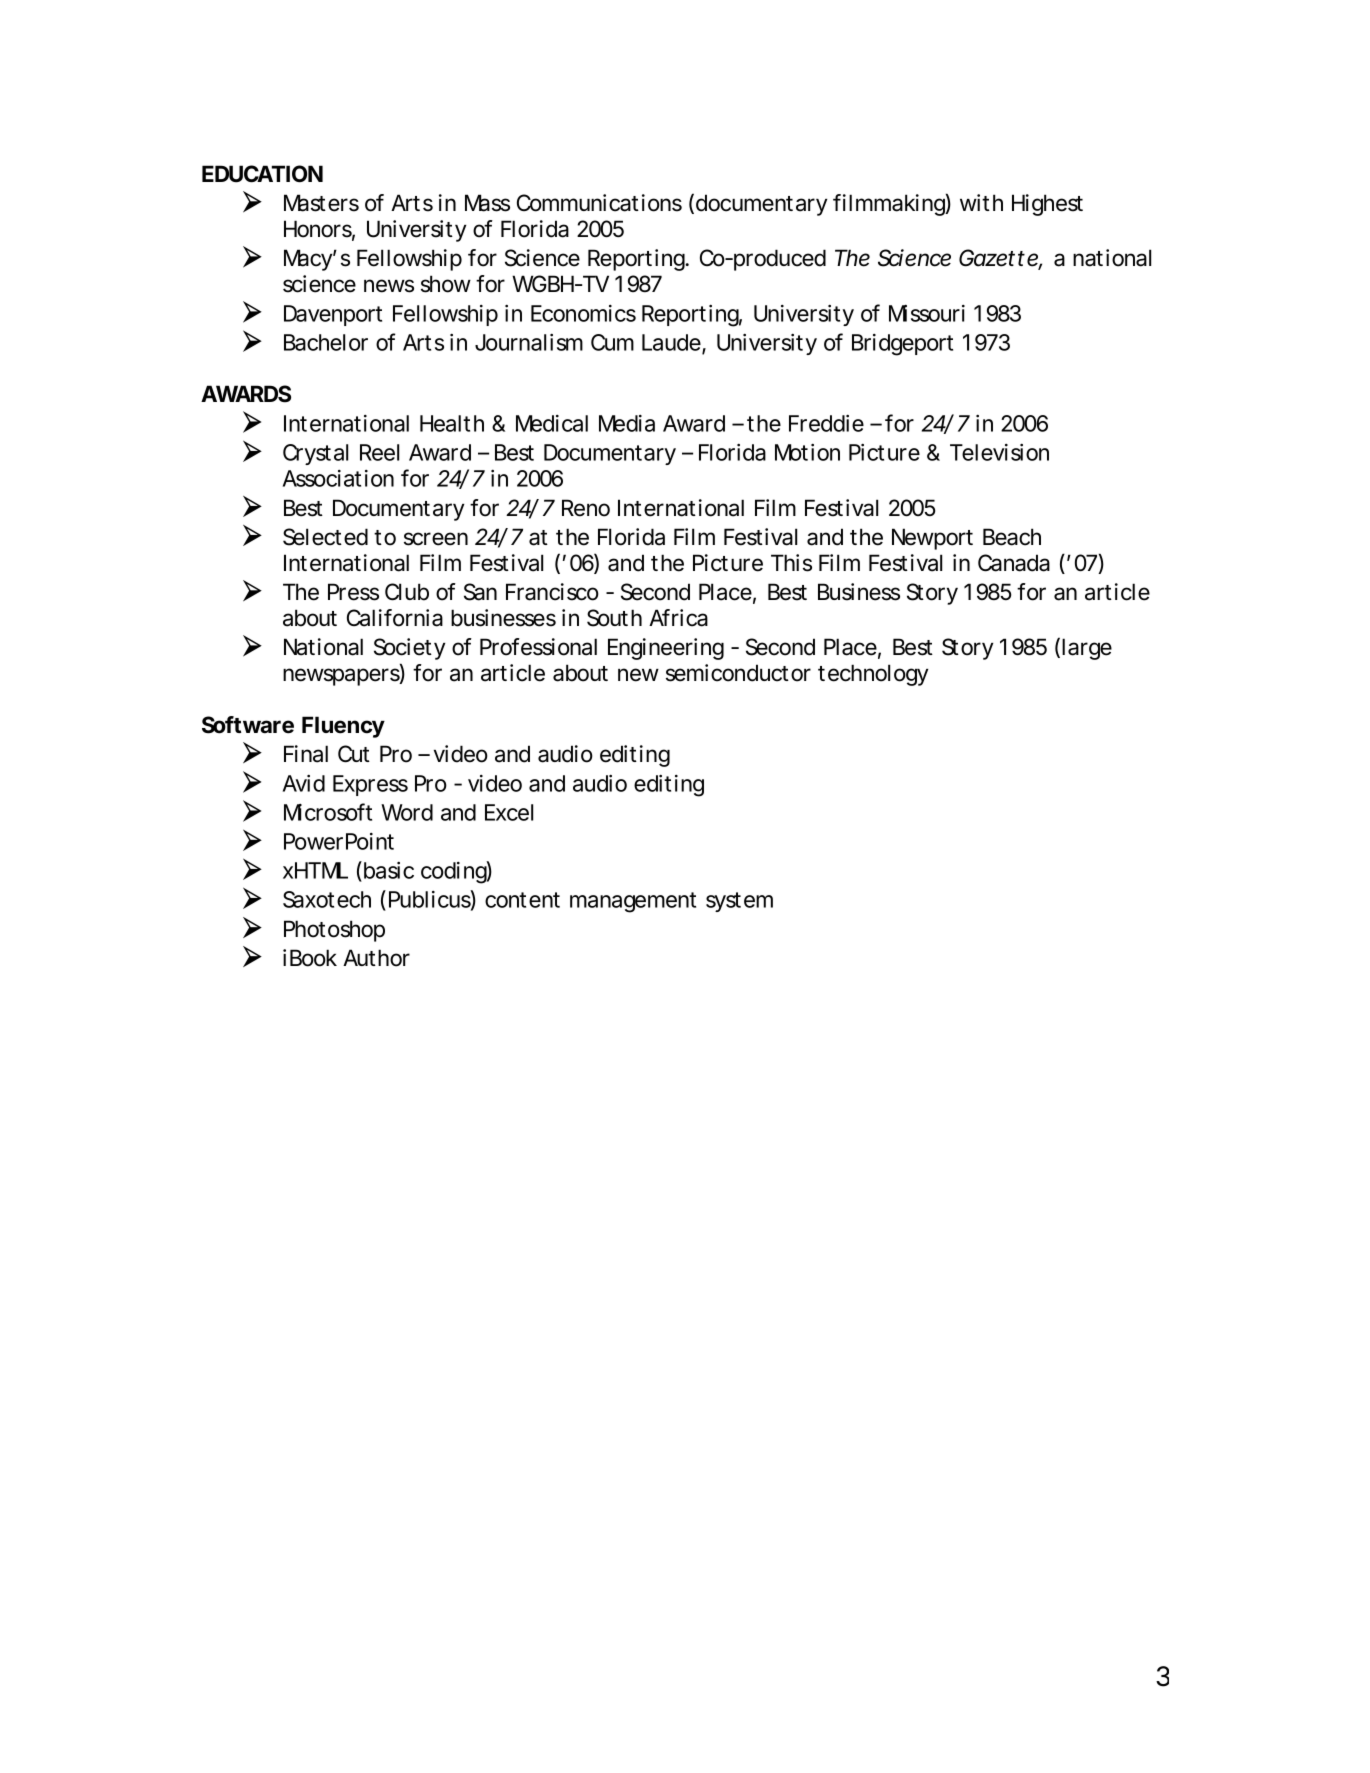  Describe the element at coordinates (343, 727) in the document. I see `Fluency` at that location.
